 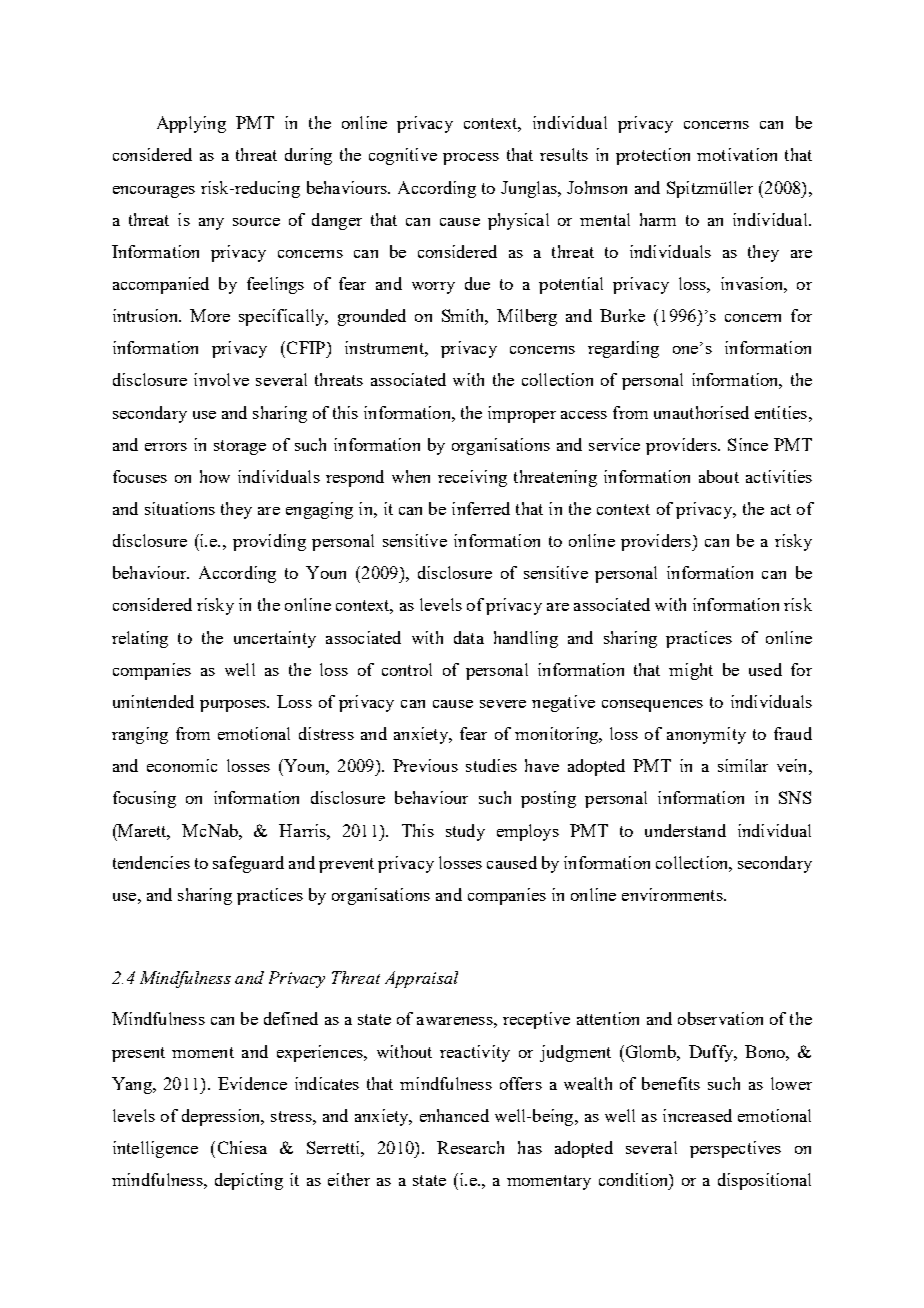 I want to click on Chiesa, so click(x=242, y=1147).
